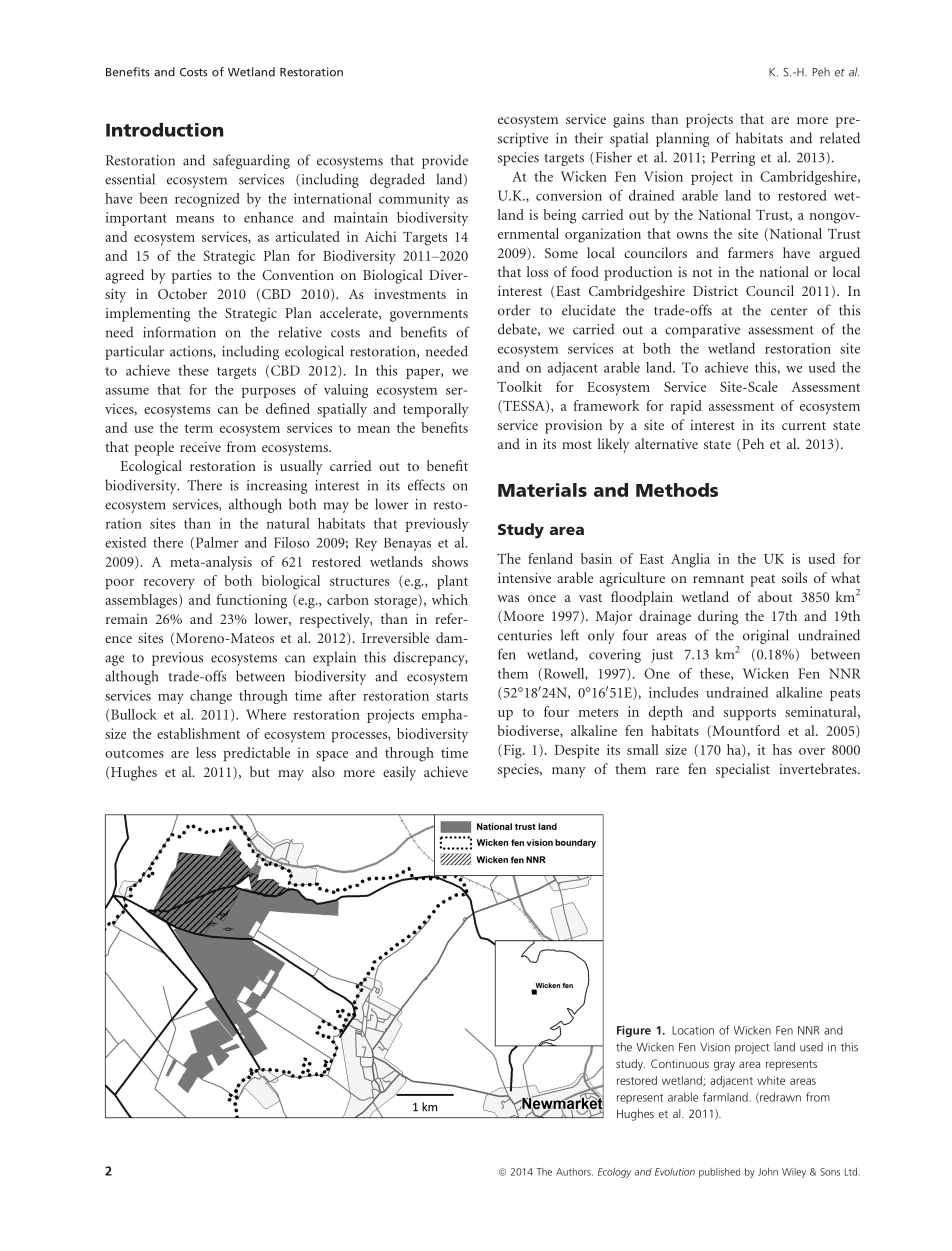 The image size is (952, 1251). I want to click on Ecology, so click(615, 1173).
